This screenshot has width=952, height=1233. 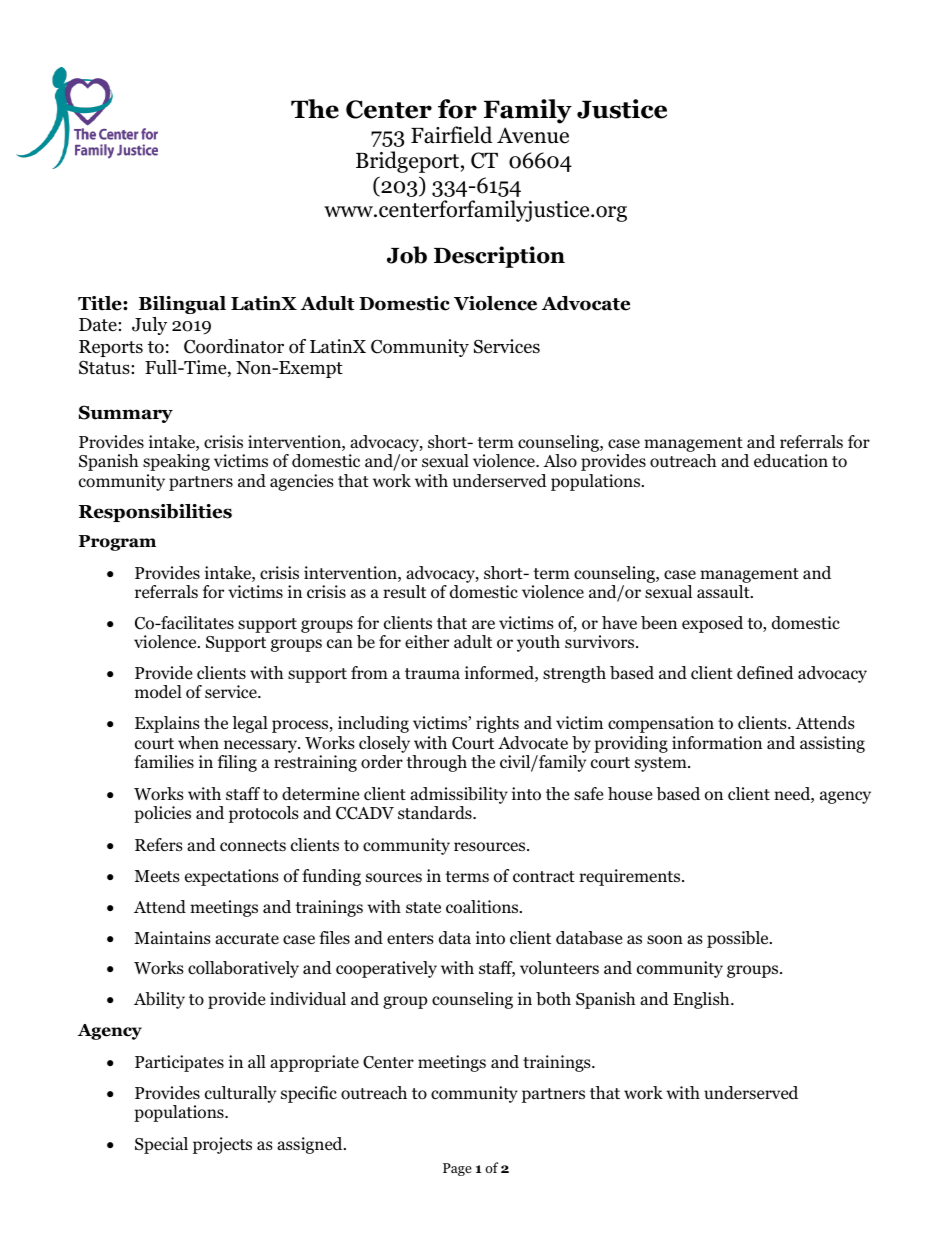 What do you see at coordinates (533, 135) in the screenshot?
I see `Avenue` at bounding box center [533, 135].
